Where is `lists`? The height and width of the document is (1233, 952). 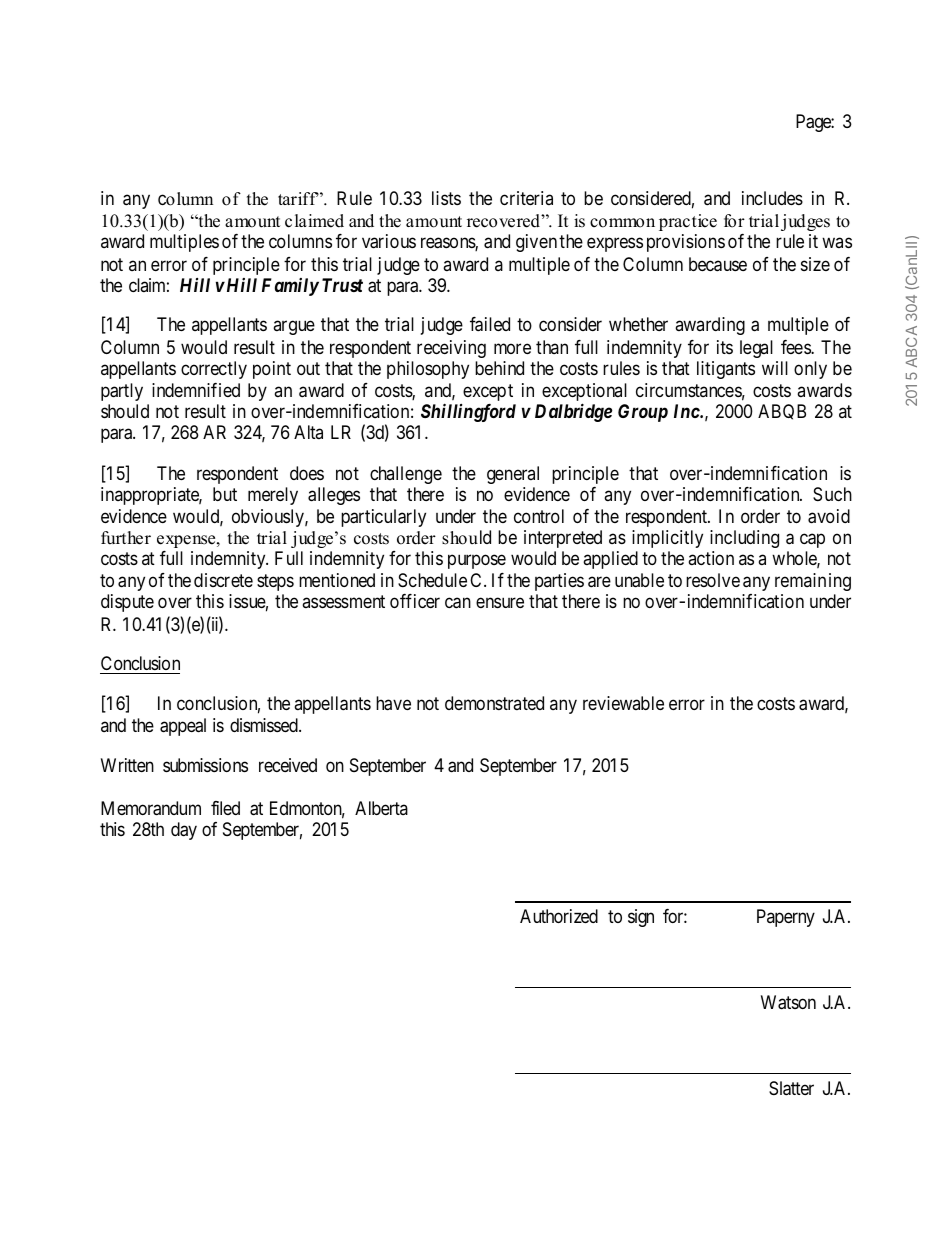 lists is located at coordinates (446, 198).
